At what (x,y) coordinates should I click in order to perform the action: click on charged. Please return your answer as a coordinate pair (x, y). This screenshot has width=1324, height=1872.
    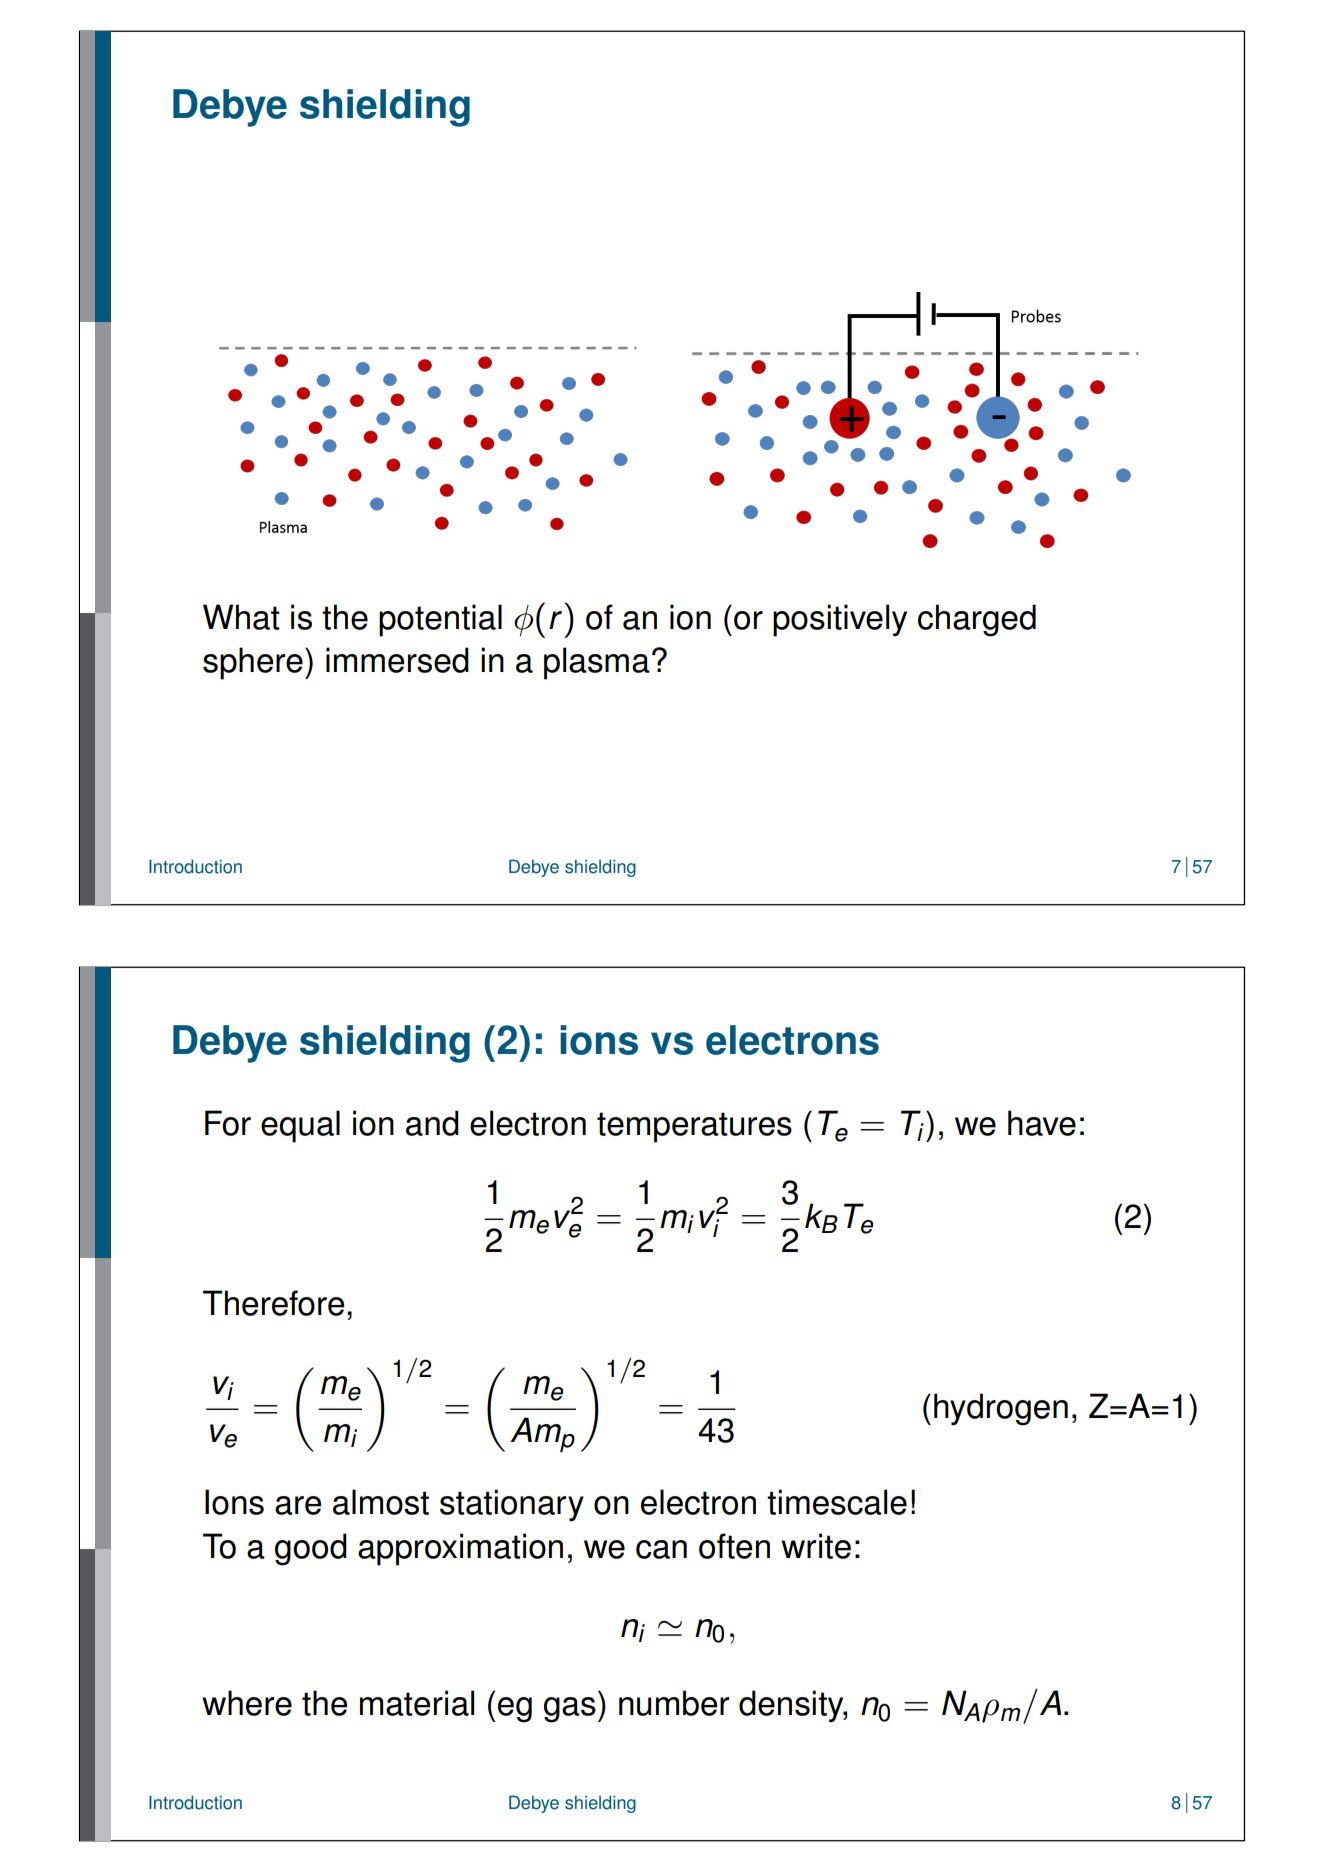
    Looking at the image, I should click on (977, 620).
